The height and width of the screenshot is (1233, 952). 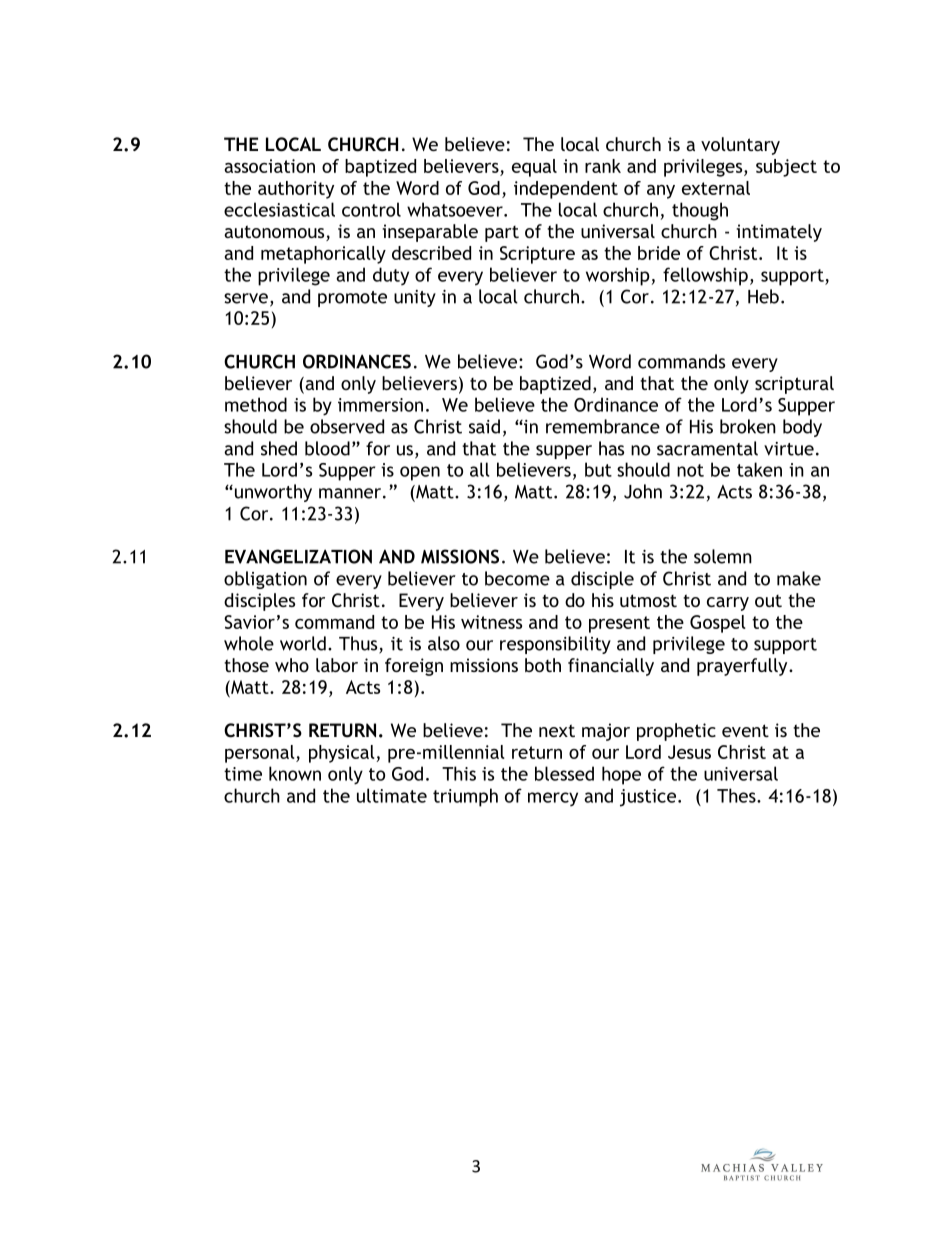 What do you see at coordinates (327, 448) in the screenshot?
I see `blood` at bounding box center [327, 448].
